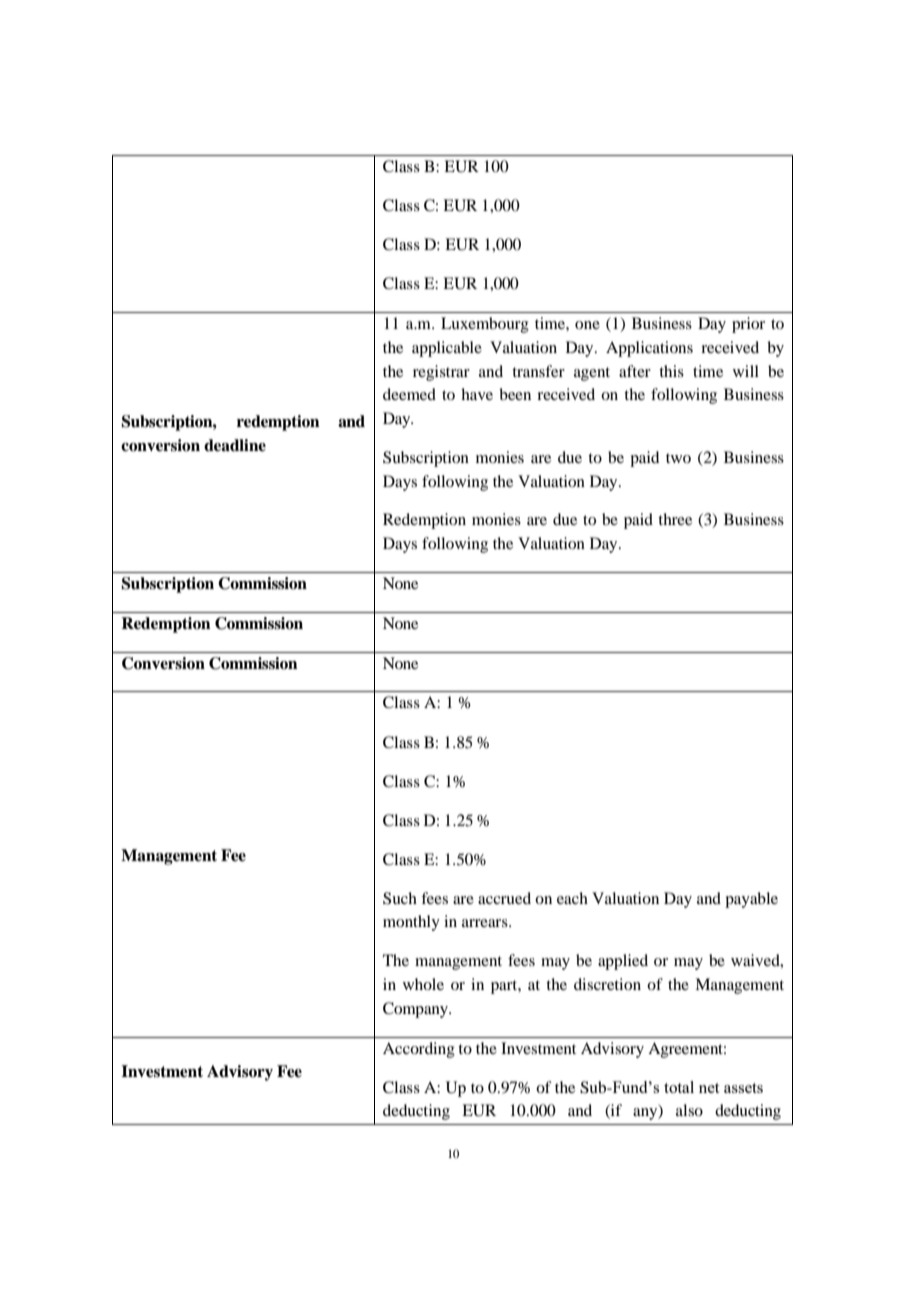 The height and width of the screenshot is (1302, 924). What do you see at coordinates (400, 898) in the screenshot?
I see `Such` at bounding box center [400, 898].
